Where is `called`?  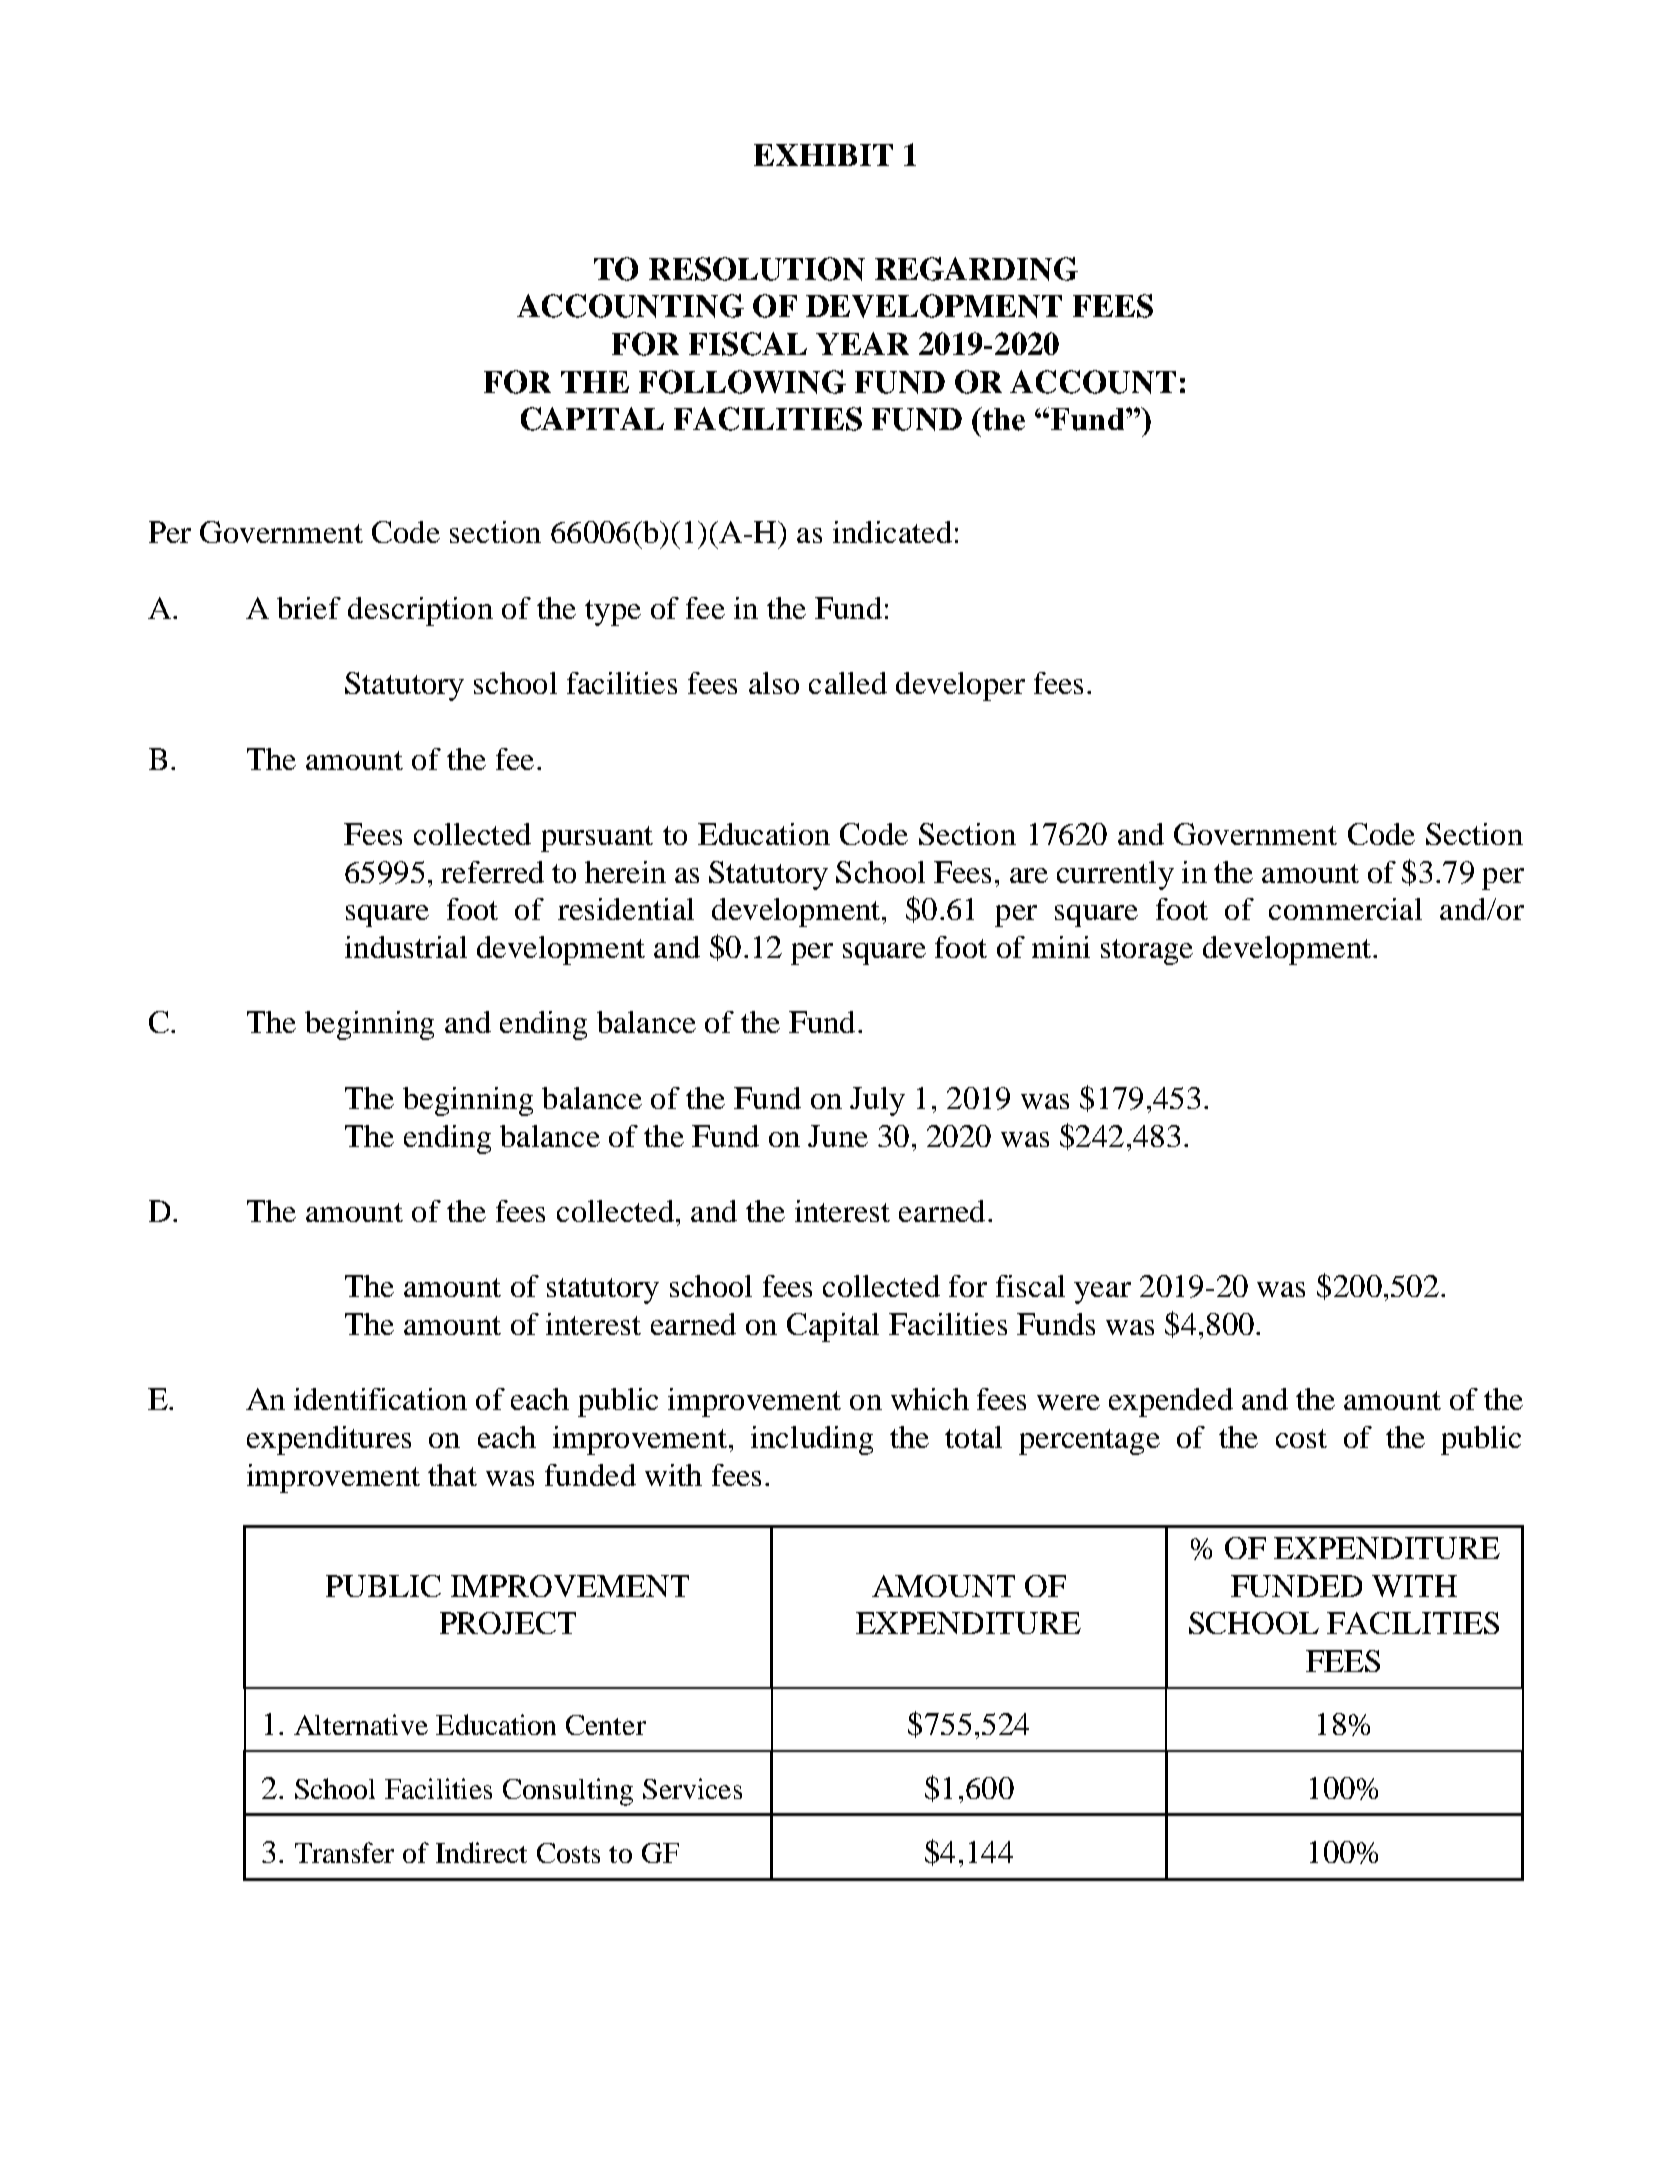 called is located at coordinates (848, 683).
